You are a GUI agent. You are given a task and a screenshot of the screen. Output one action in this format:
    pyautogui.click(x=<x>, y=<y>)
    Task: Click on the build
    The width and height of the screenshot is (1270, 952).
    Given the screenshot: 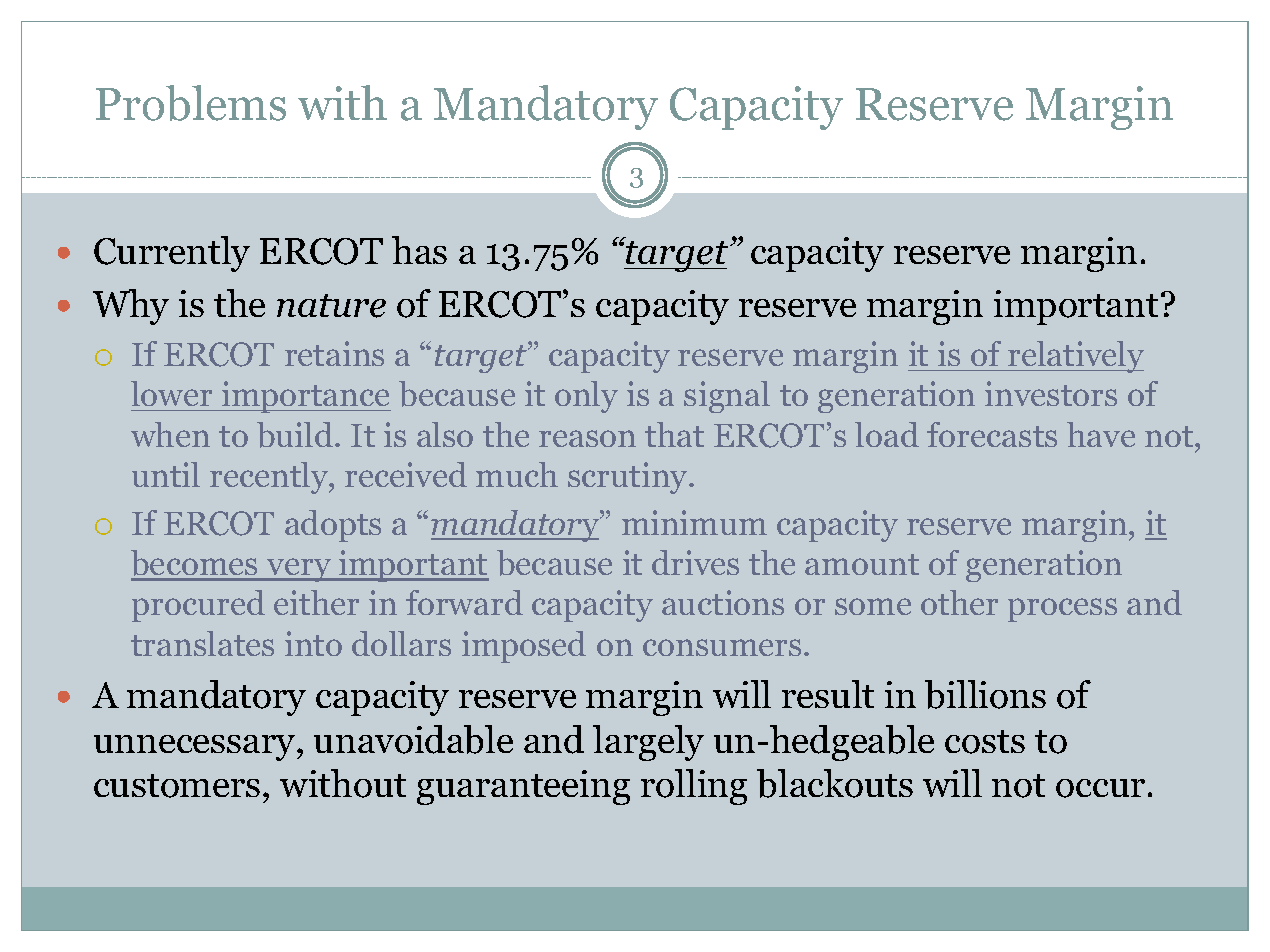 What is the action you would take?
    pyautogui.click(x=296, y=435)
